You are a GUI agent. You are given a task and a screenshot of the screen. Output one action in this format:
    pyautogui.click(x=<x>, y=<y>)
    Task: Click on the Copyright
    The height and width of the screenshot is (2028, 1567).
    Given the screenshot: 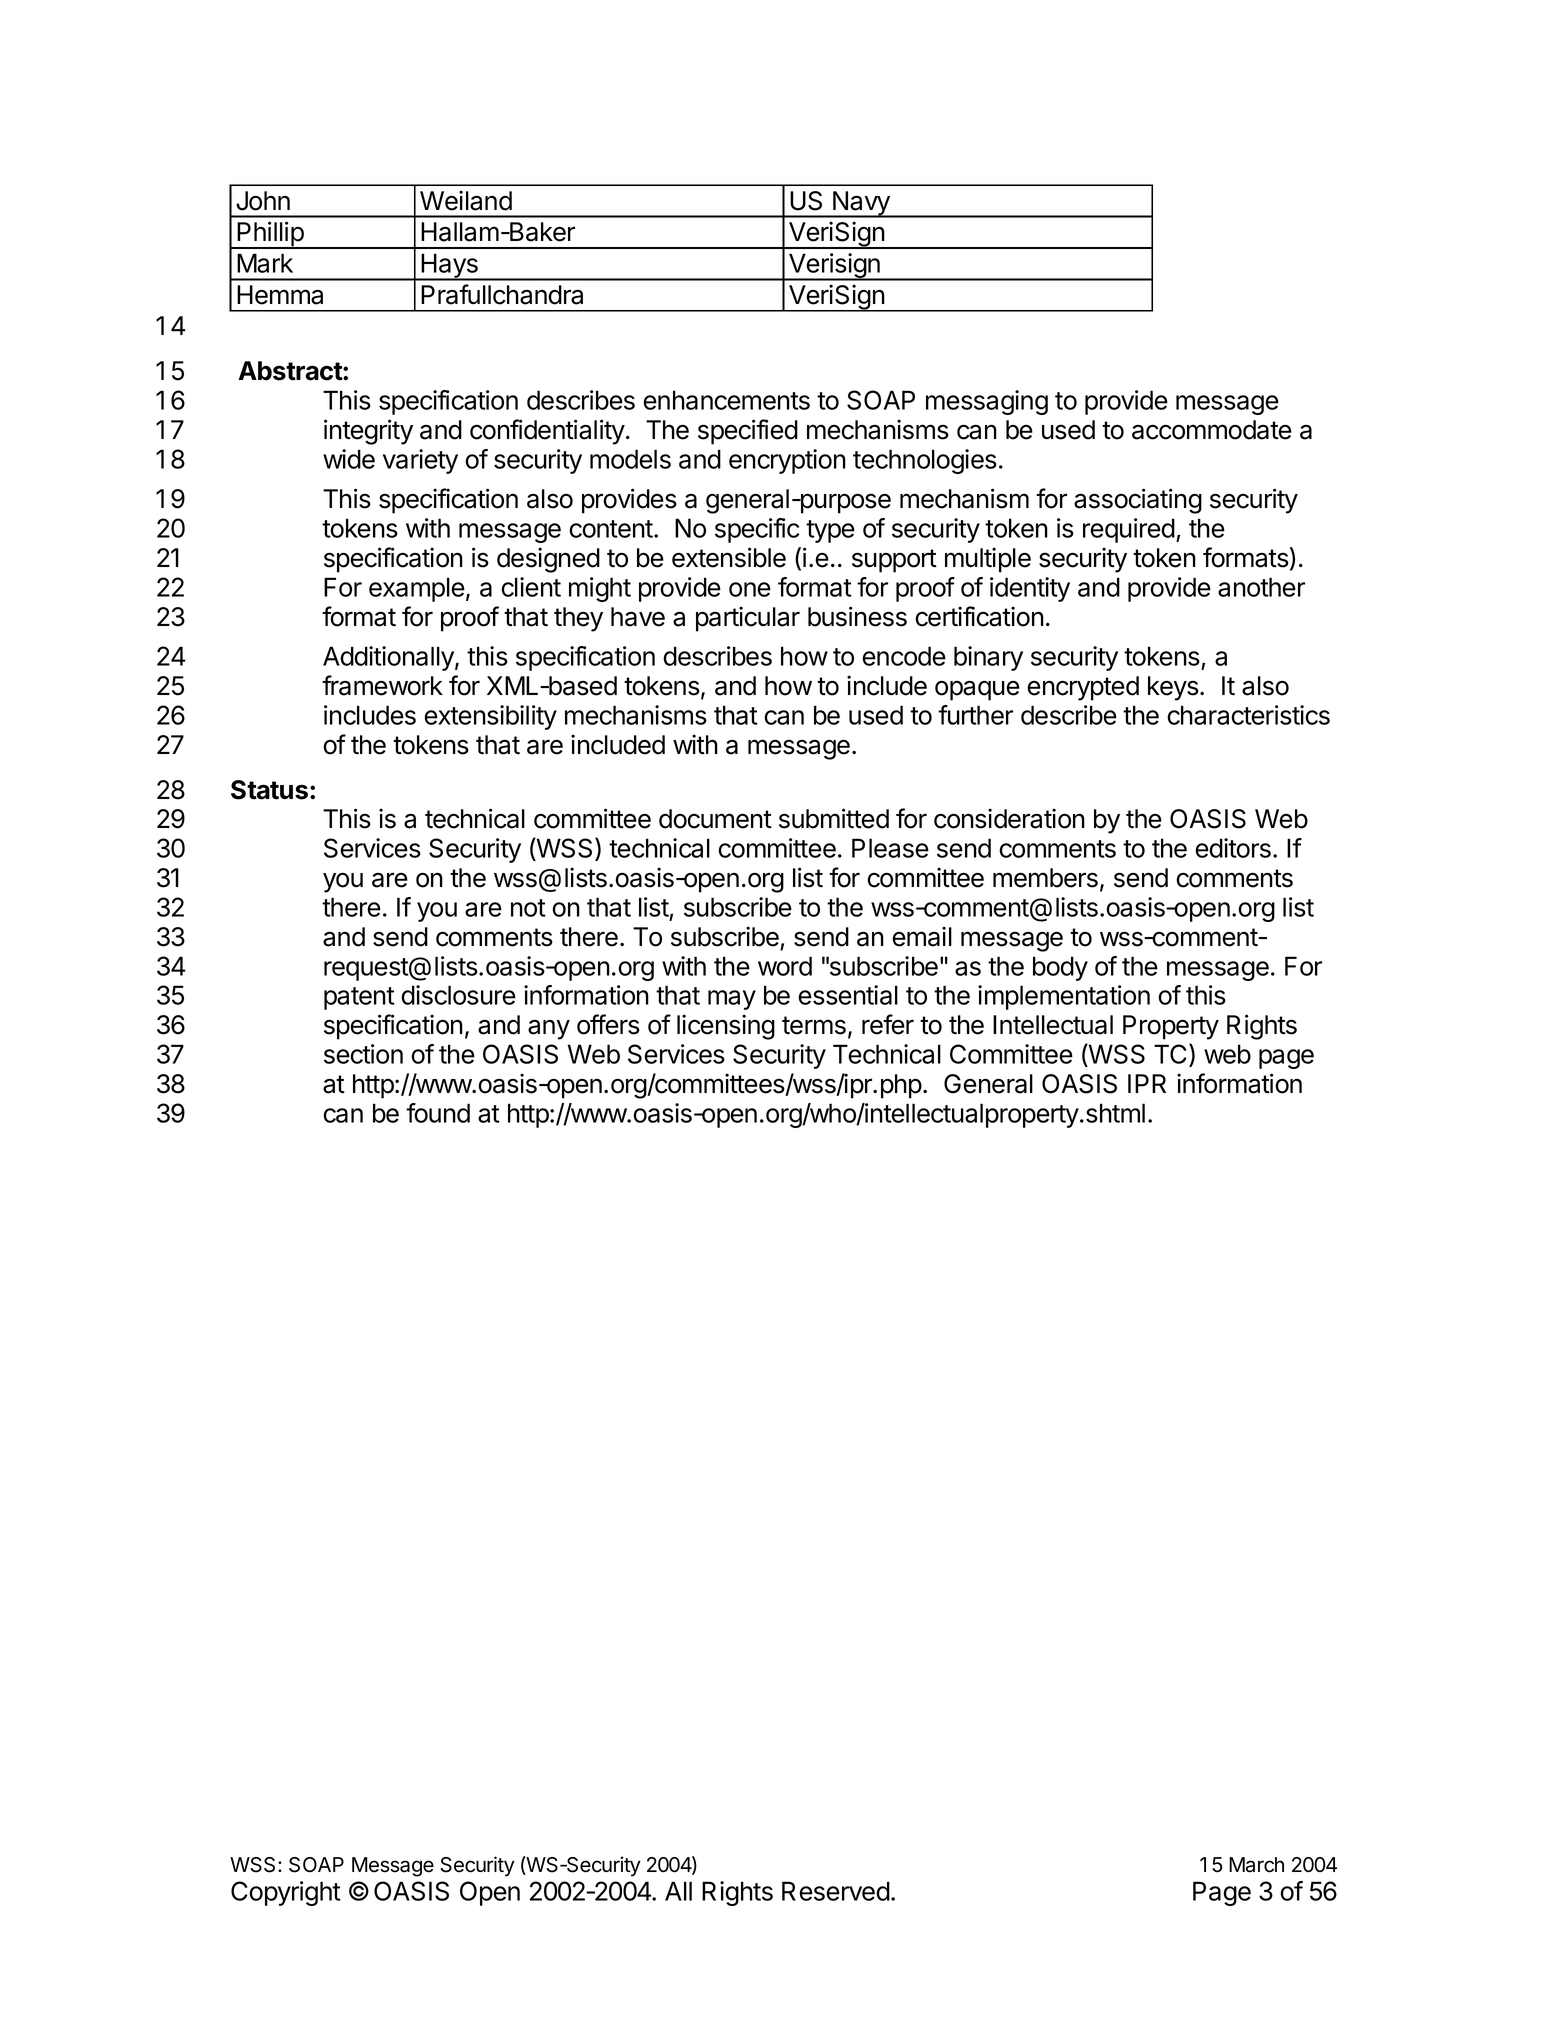 What is the action you would take?
    pyautogui.click(x=286, y=1893)
